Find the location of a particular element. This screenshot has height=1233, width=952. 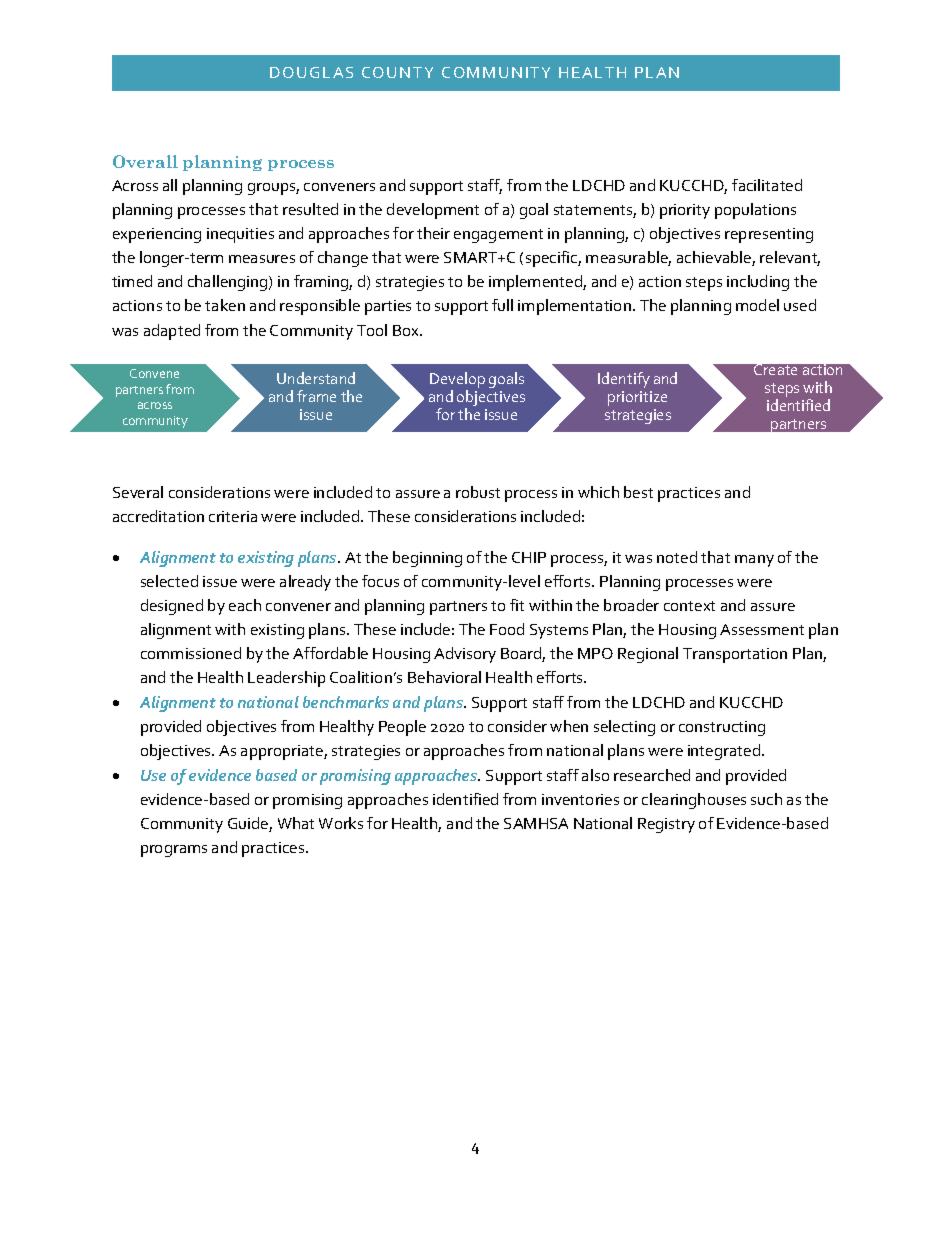

criteria is located at coordinates (233, 516).
